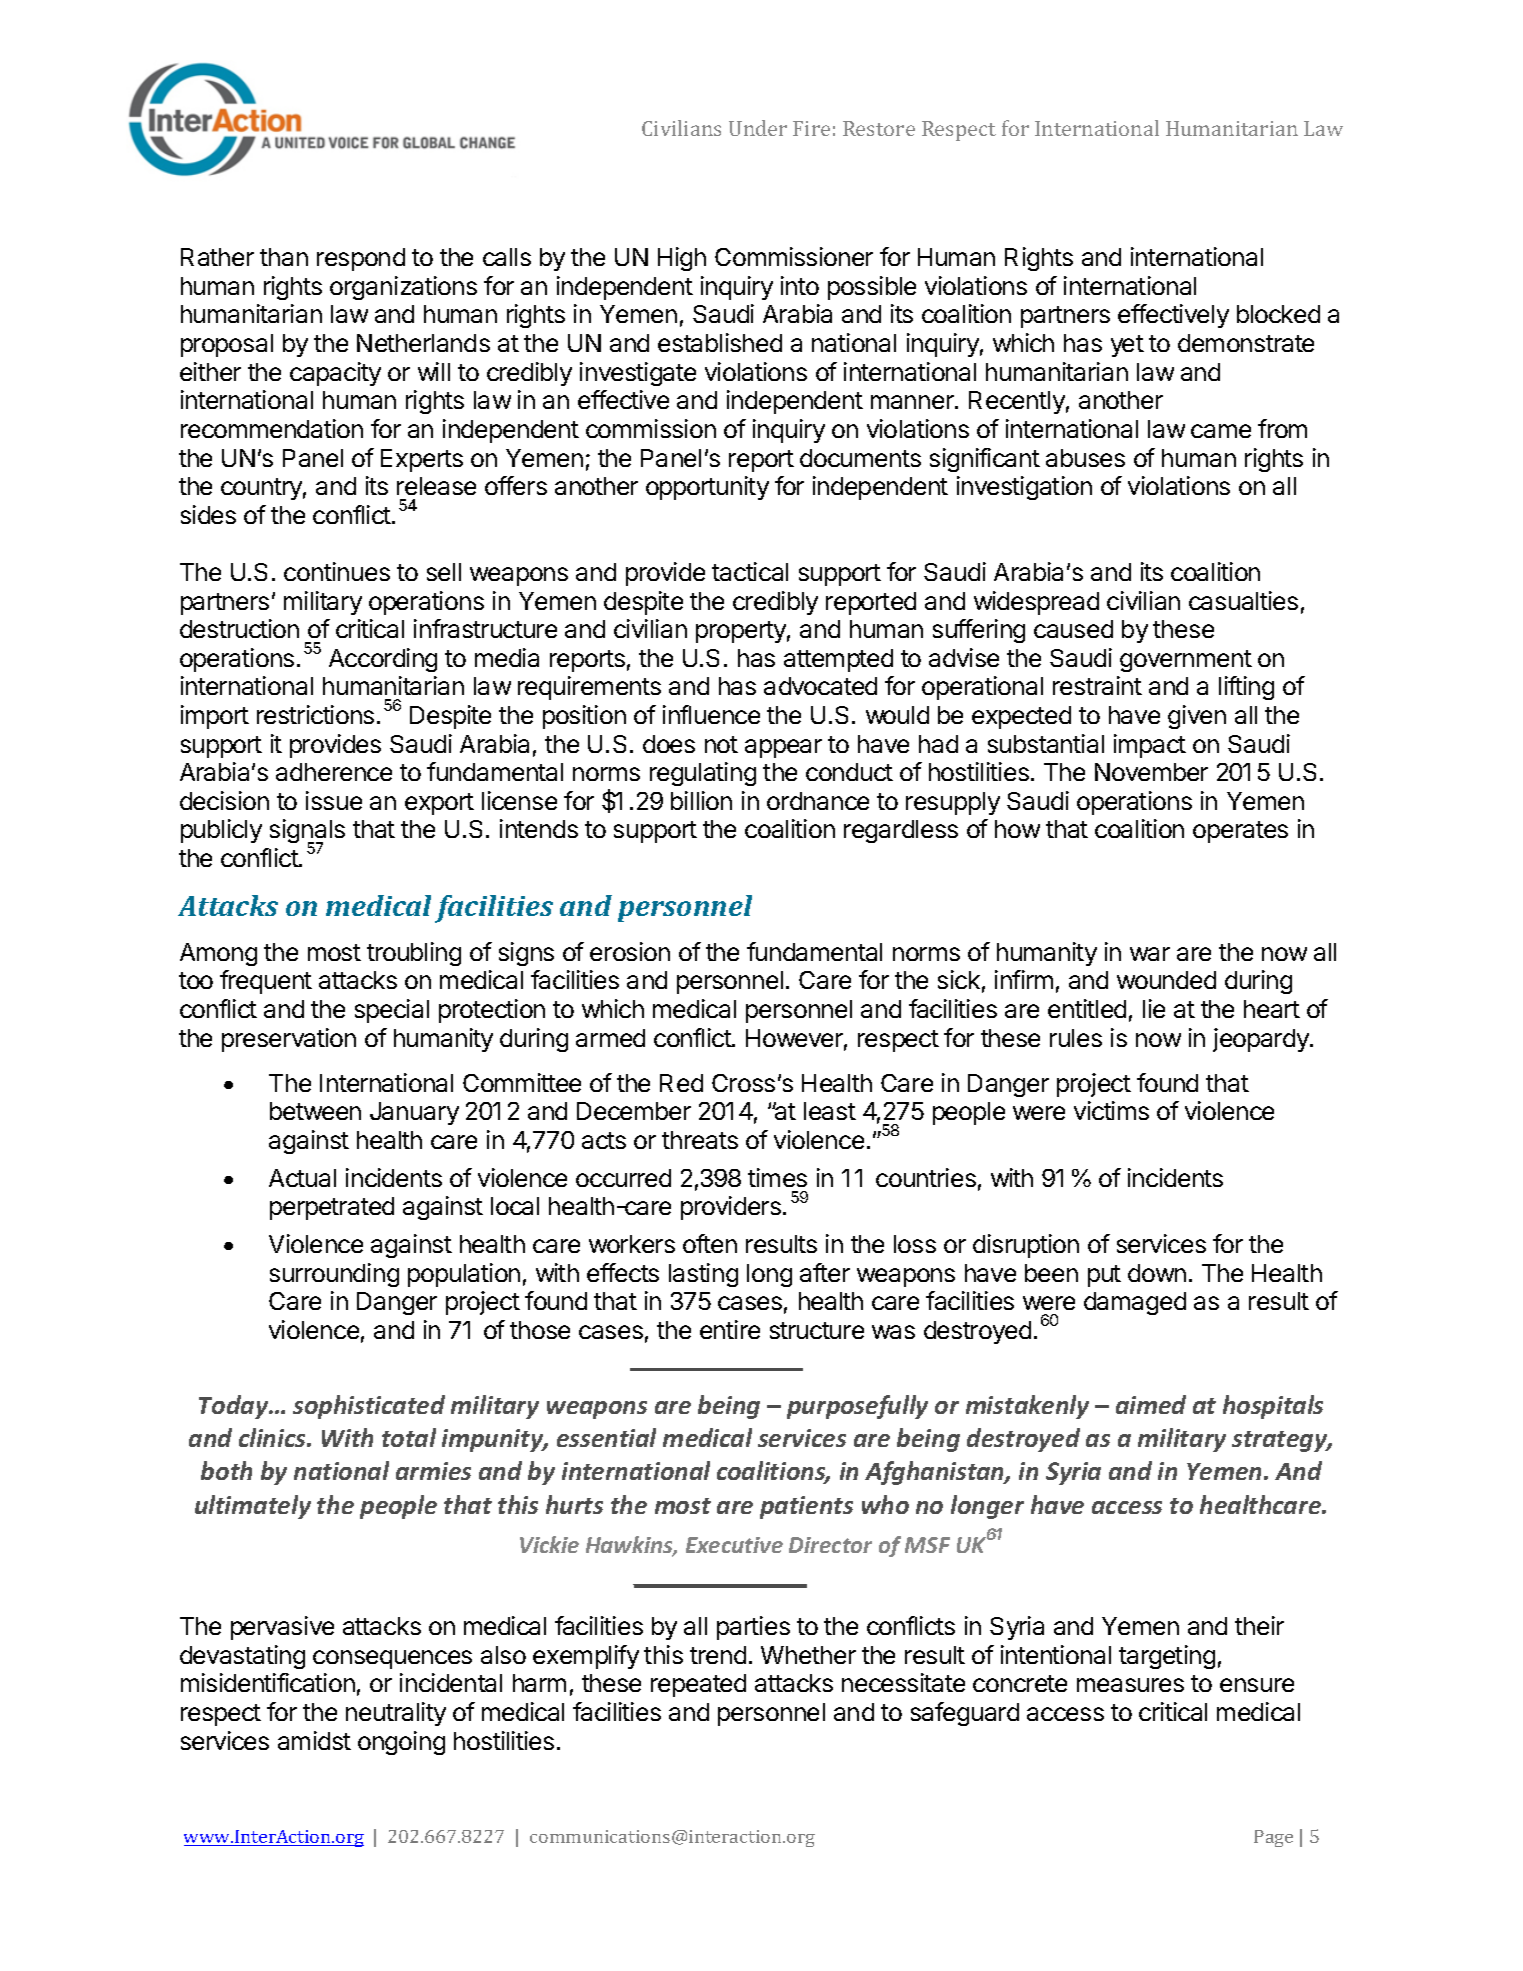 The image size is (1523, 1971). I want to click on yet, so click(1127, 346).
